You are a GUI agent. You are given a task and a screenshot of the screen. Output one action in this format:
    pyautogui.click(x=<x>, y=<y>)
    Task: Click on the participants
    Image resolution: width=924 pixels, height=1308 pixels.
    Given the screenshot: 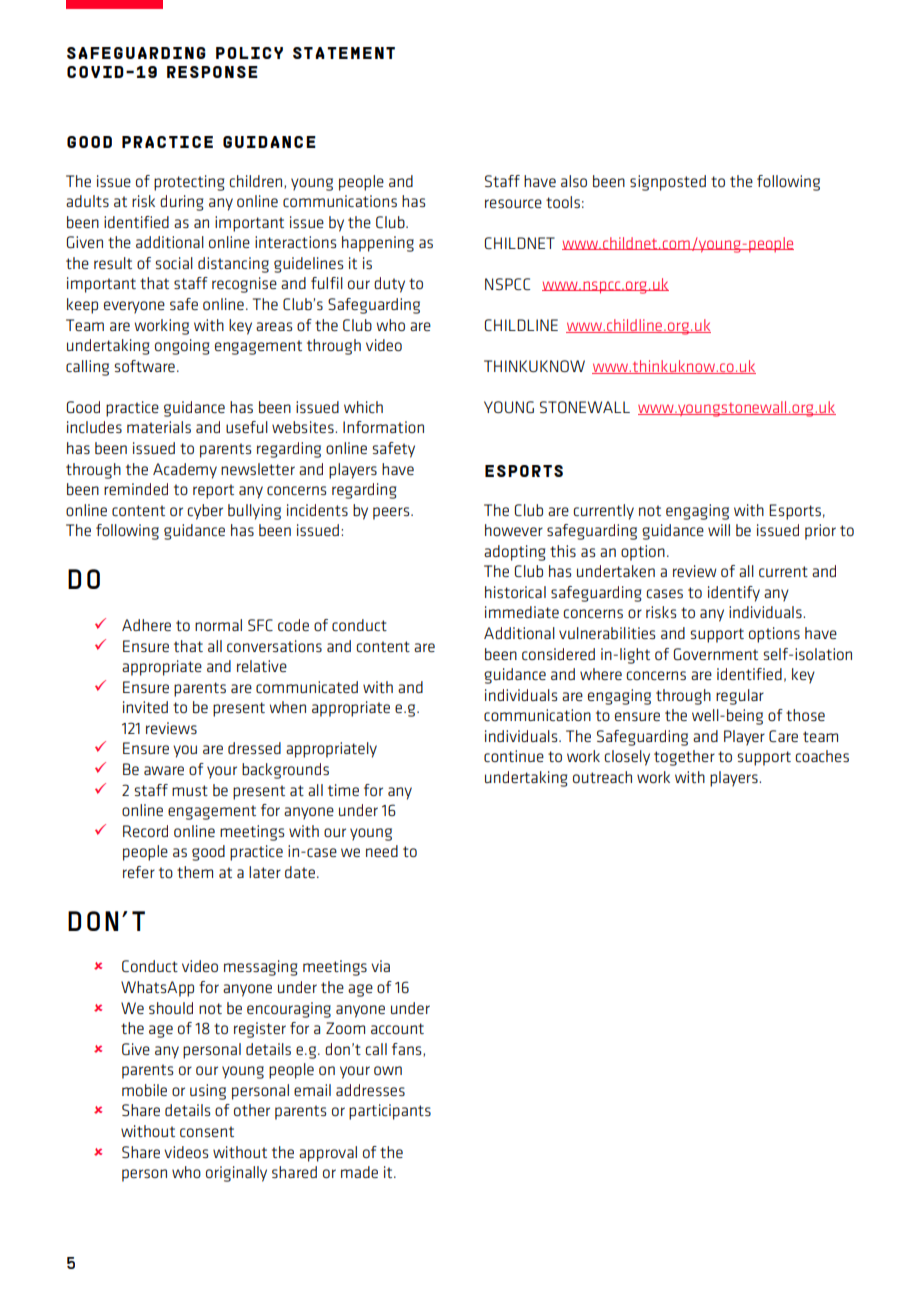 What is the action you would take?
    pyautogui.click(x=390, y=1112)
